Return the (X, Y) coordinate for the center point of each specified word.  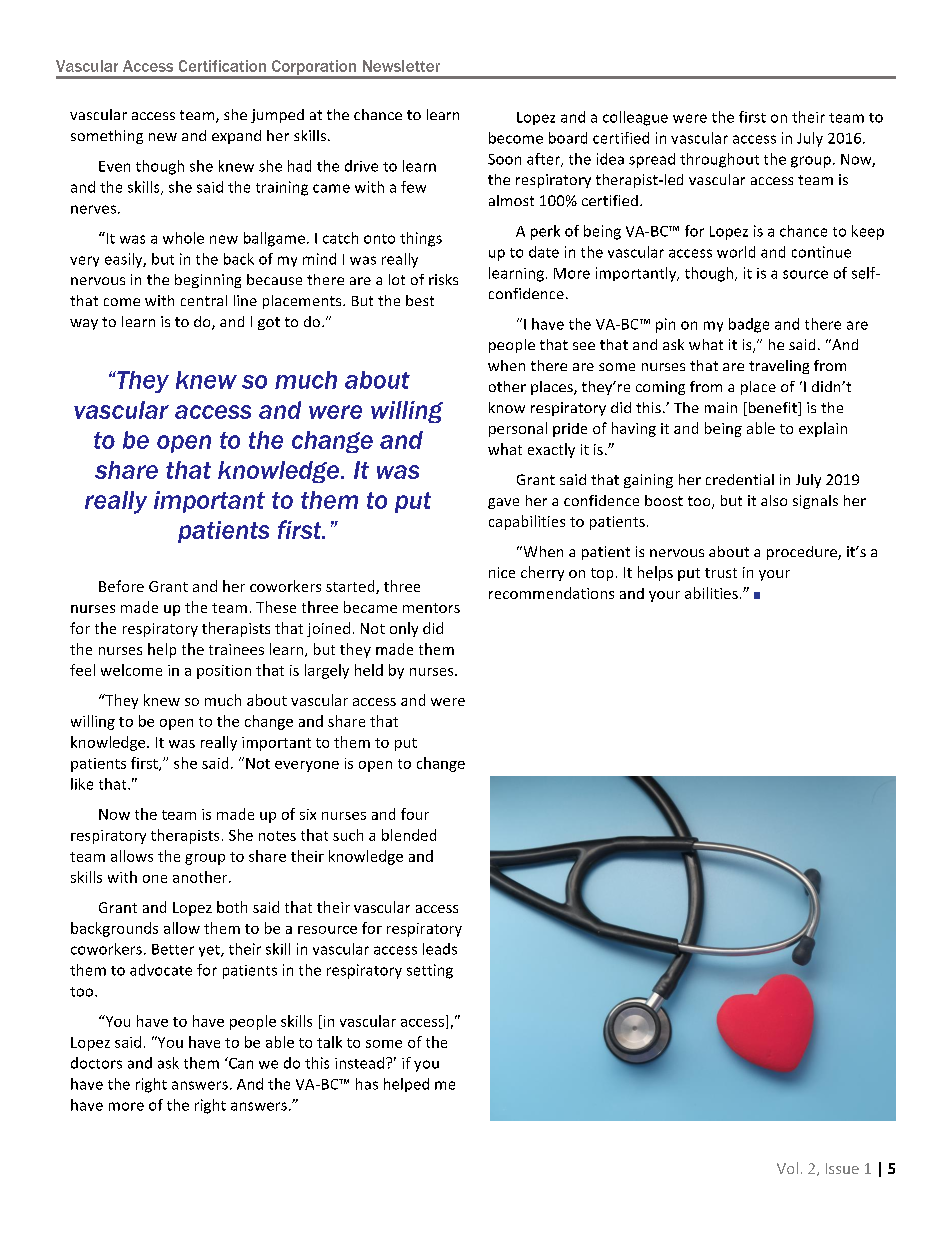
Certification (222, 66)
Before (121, 586)
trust (721, 573)
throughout (719, 160)
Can (240, 1063)
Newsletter (401, 66)
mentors (431, 608)
